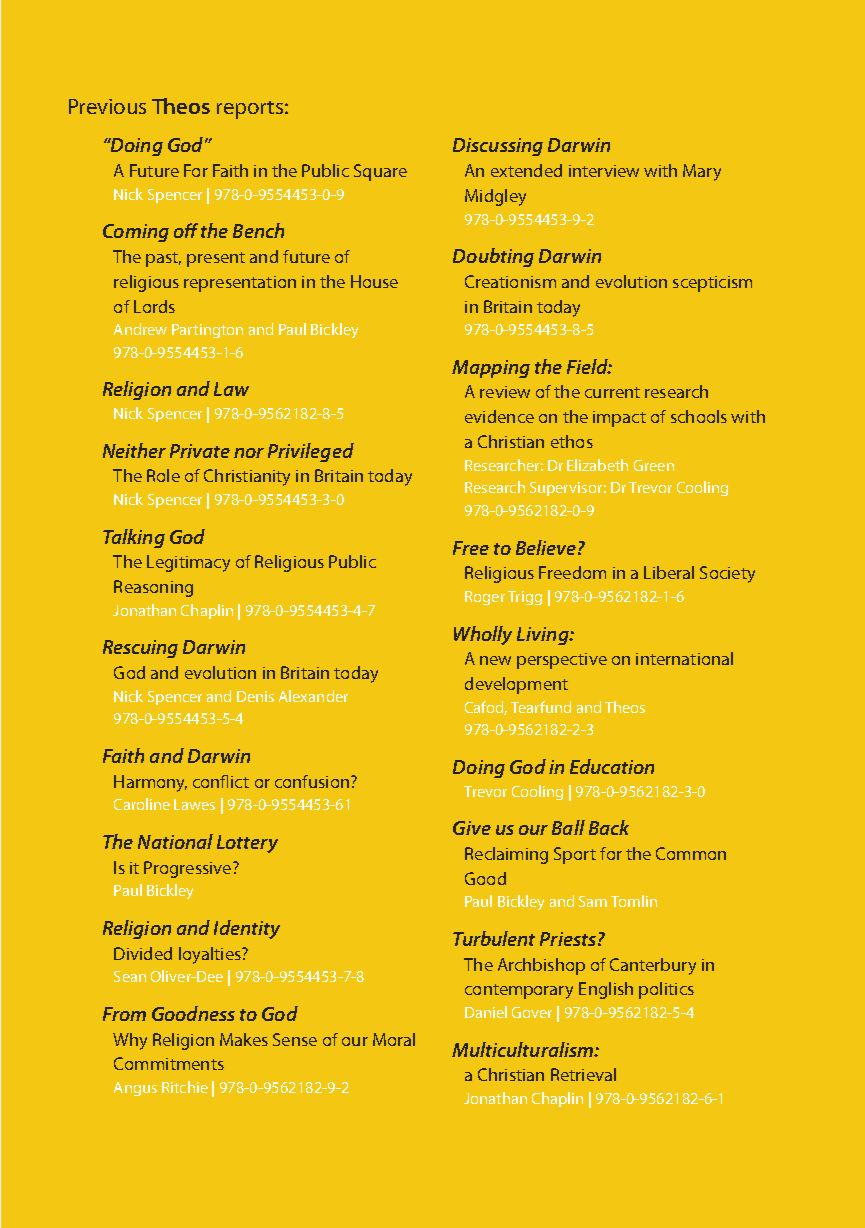  I want to click on Progressive, so click(189, 869).
